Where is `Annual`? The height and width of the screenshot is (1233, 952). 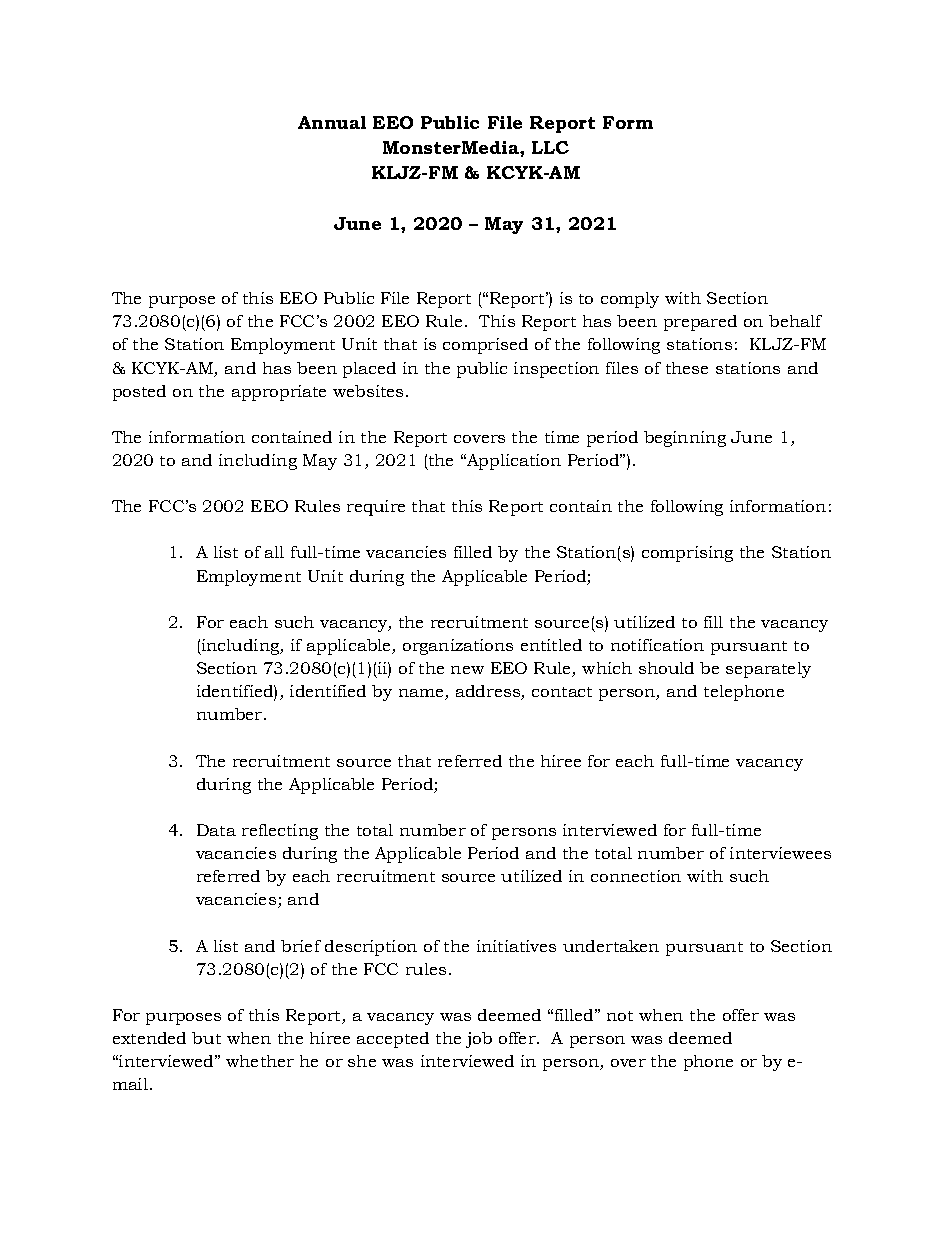
Annual is located at coordinates (332, 122).
